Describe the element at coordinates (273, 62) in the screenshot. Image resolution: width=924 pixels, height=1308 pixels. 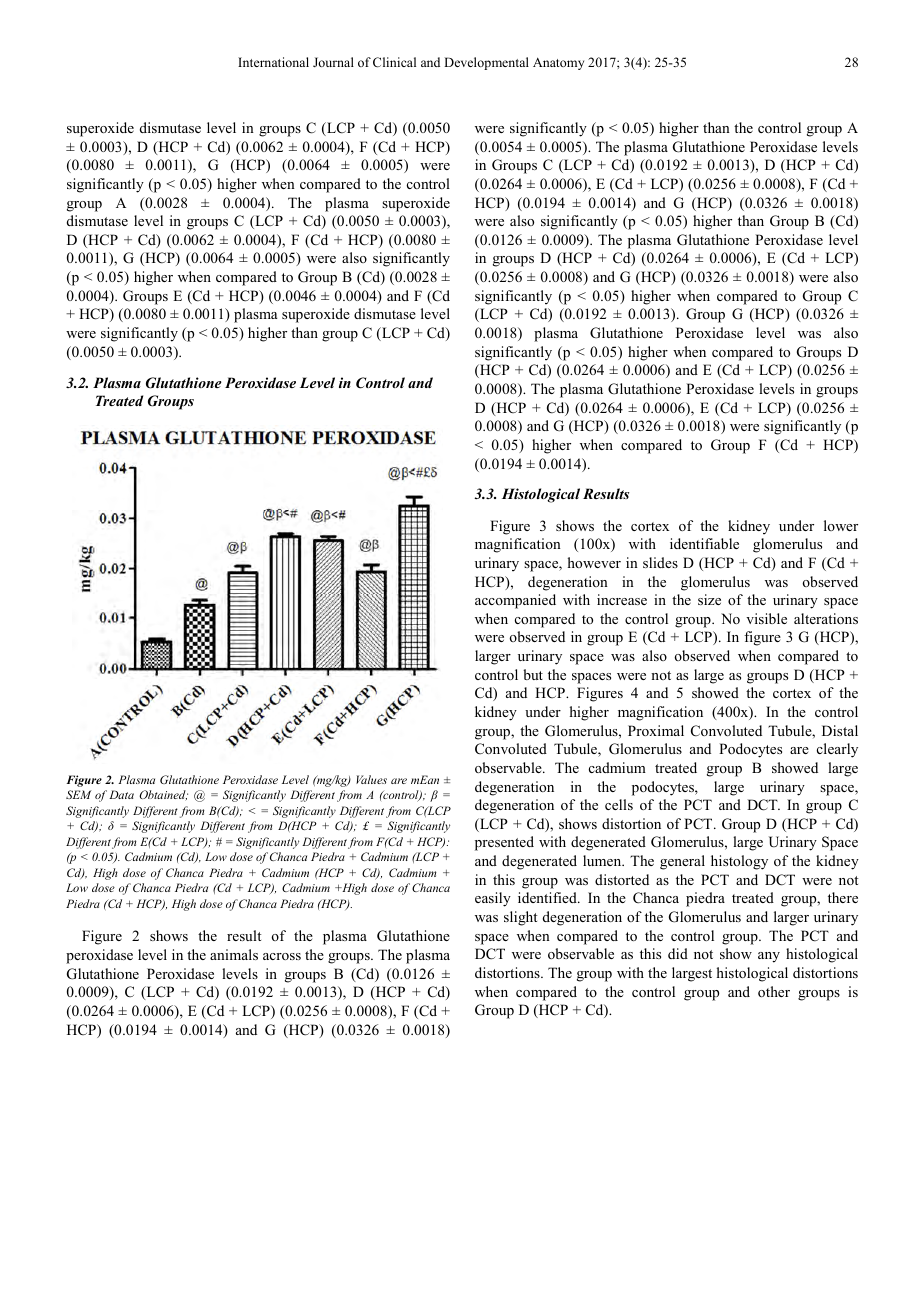
I see `International` at that location.
